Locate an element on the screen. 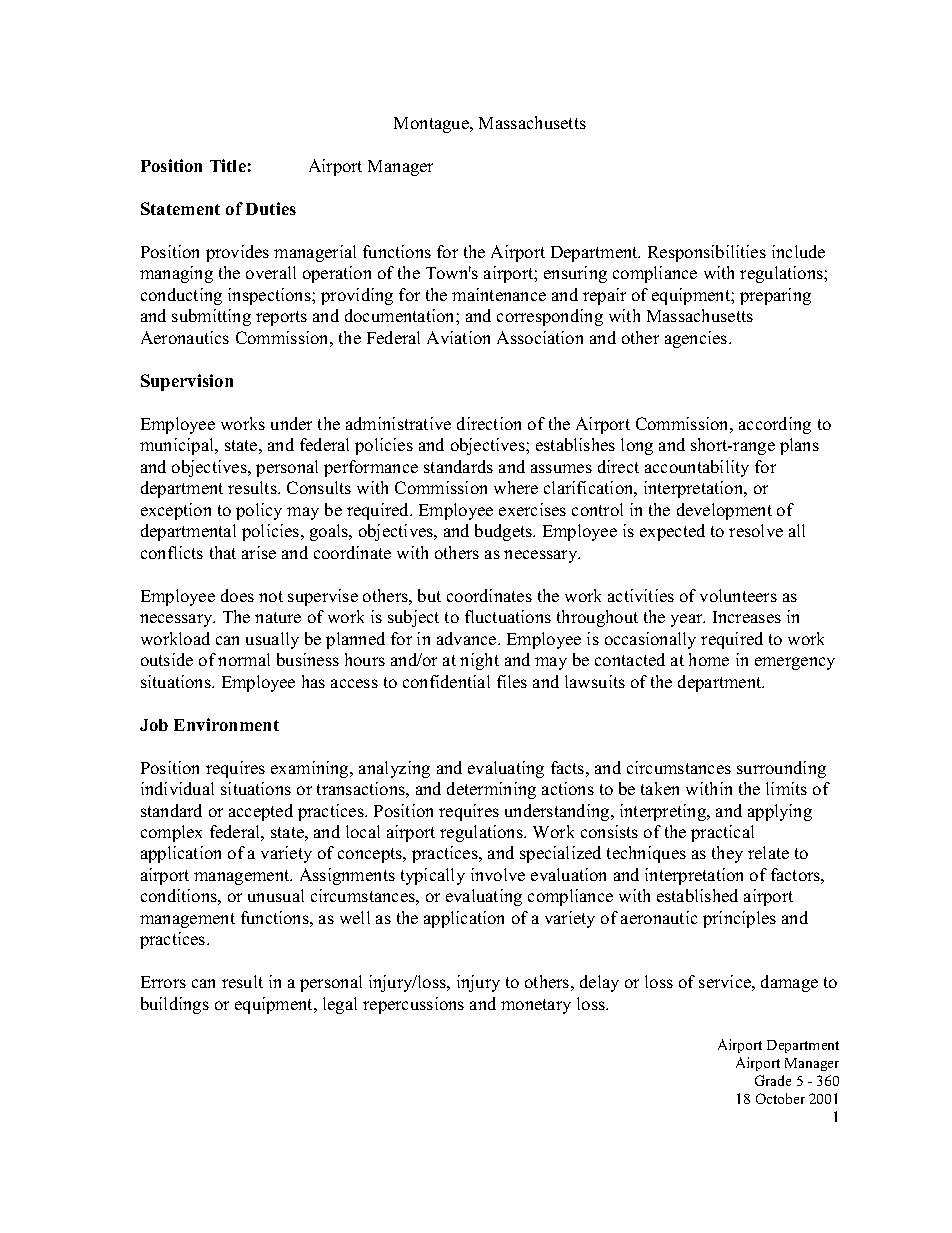  Responsibilities is located at coordinates (707, 253).
